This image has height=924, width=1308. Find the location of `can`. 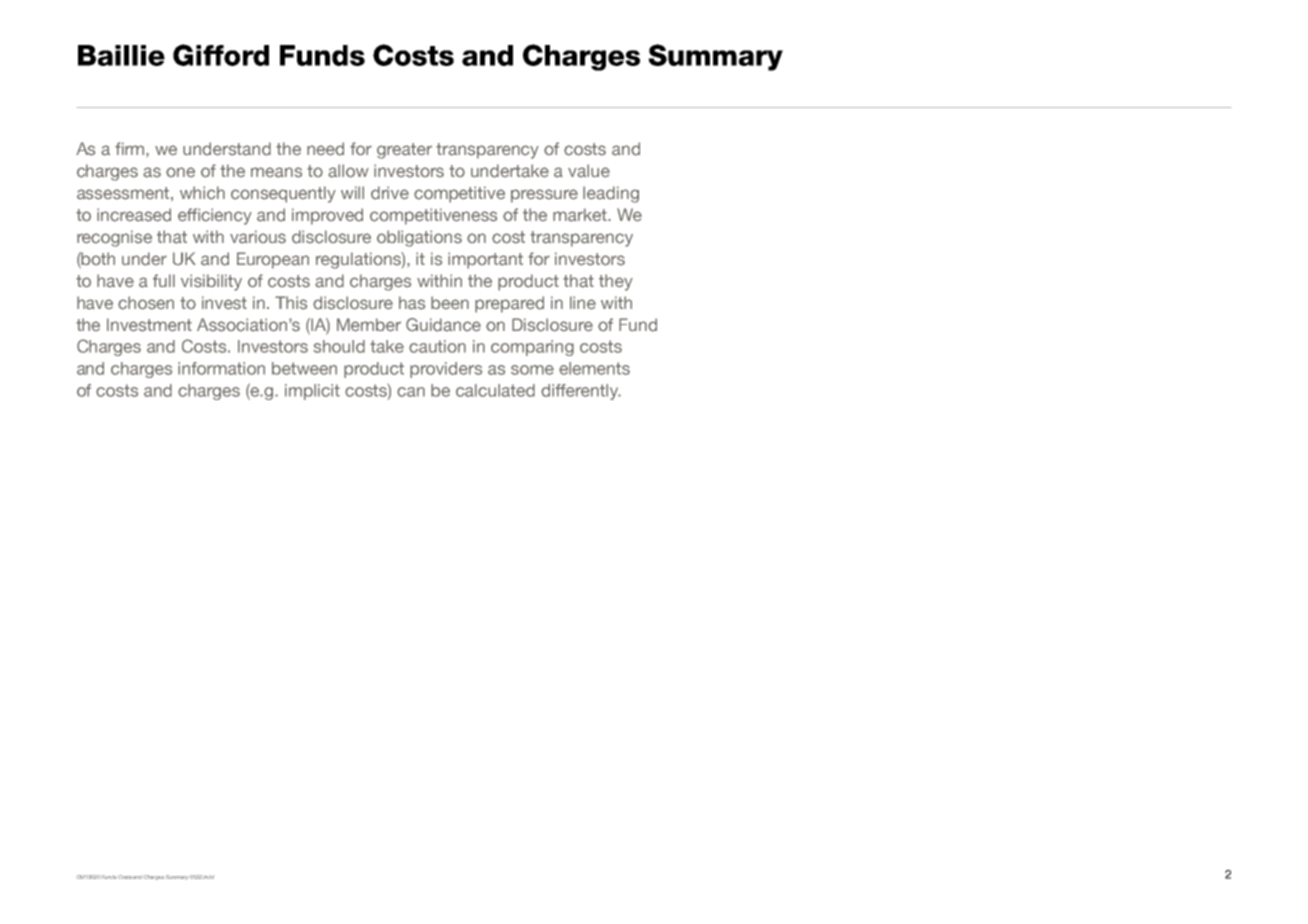

can is located at coordinates (411, 392).
